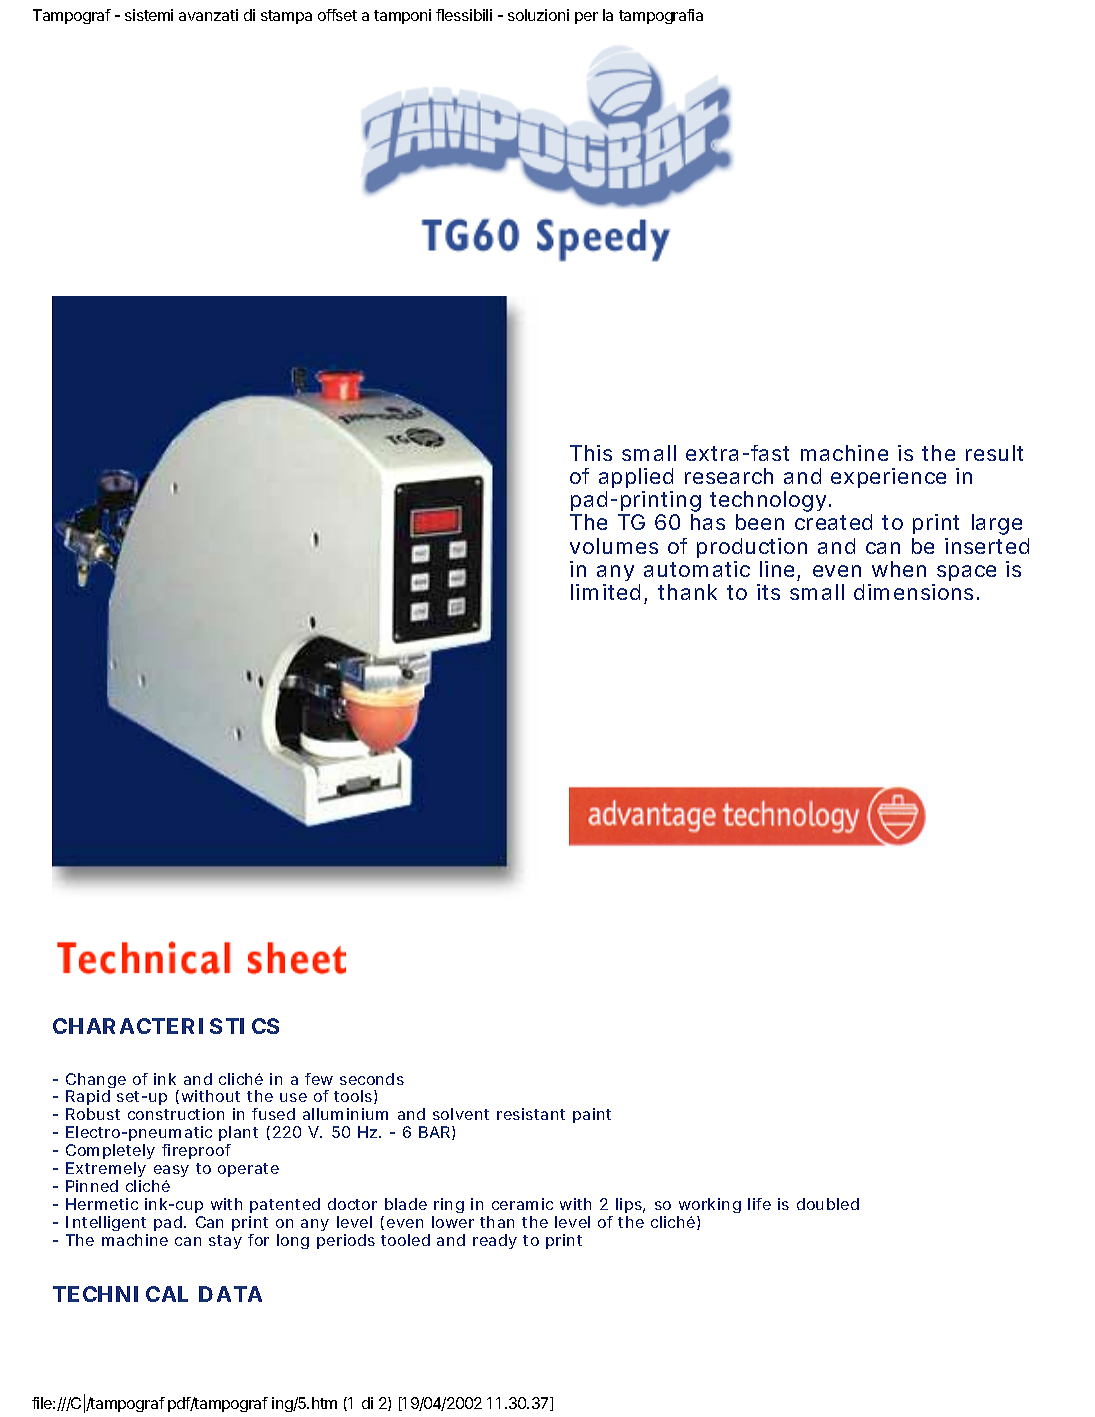 The height and width of the page is (1417, 1095). Describe the element at coordinates (591, 453) in the page. I see `This` at that location.
